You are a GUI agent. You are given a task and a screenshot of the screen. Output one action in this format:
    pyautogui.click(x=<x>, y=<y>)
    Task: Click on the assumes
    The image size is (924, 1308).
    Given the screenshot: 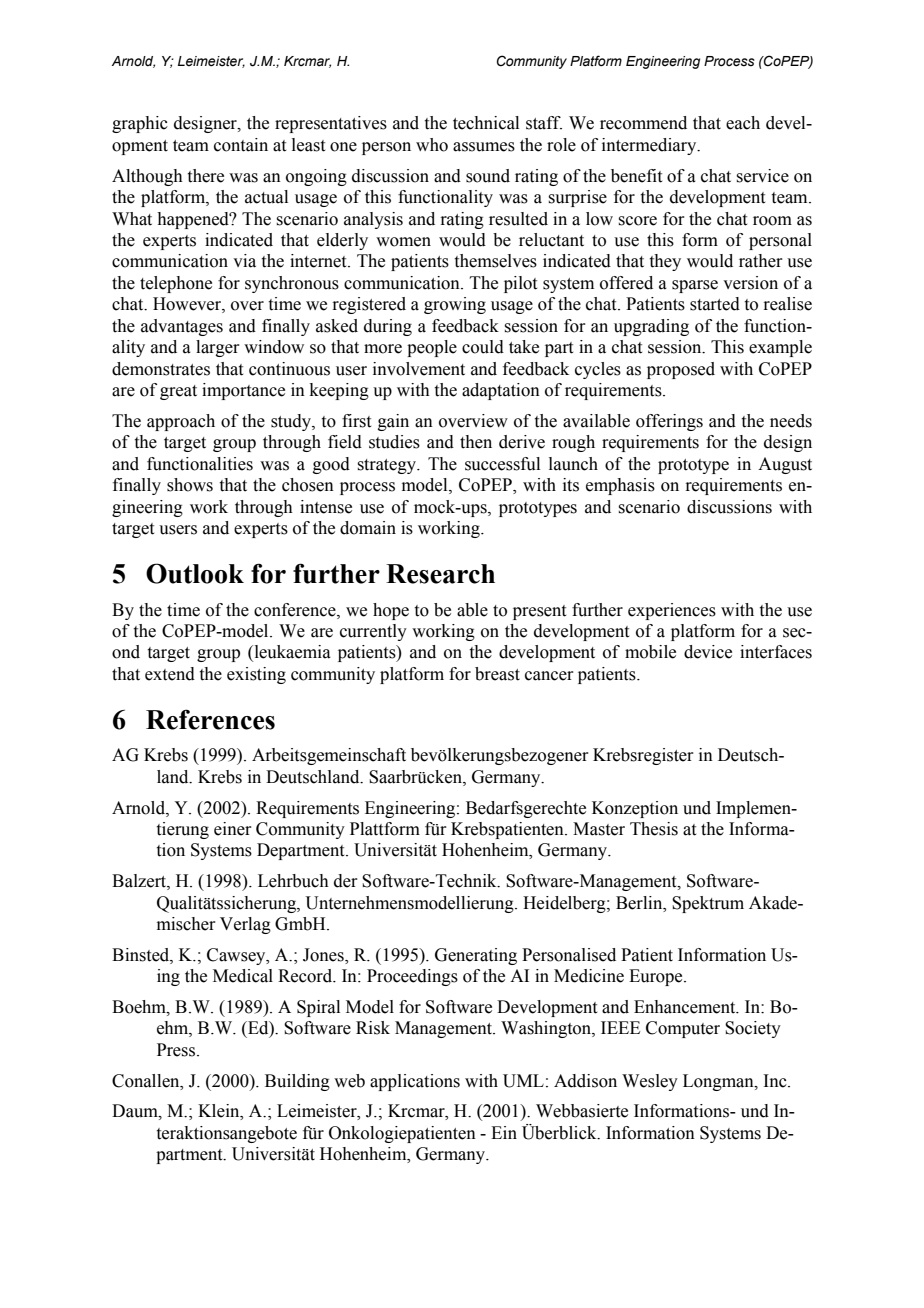 What is the action you would take?
    pyautogui.click(x=484, y=147)
